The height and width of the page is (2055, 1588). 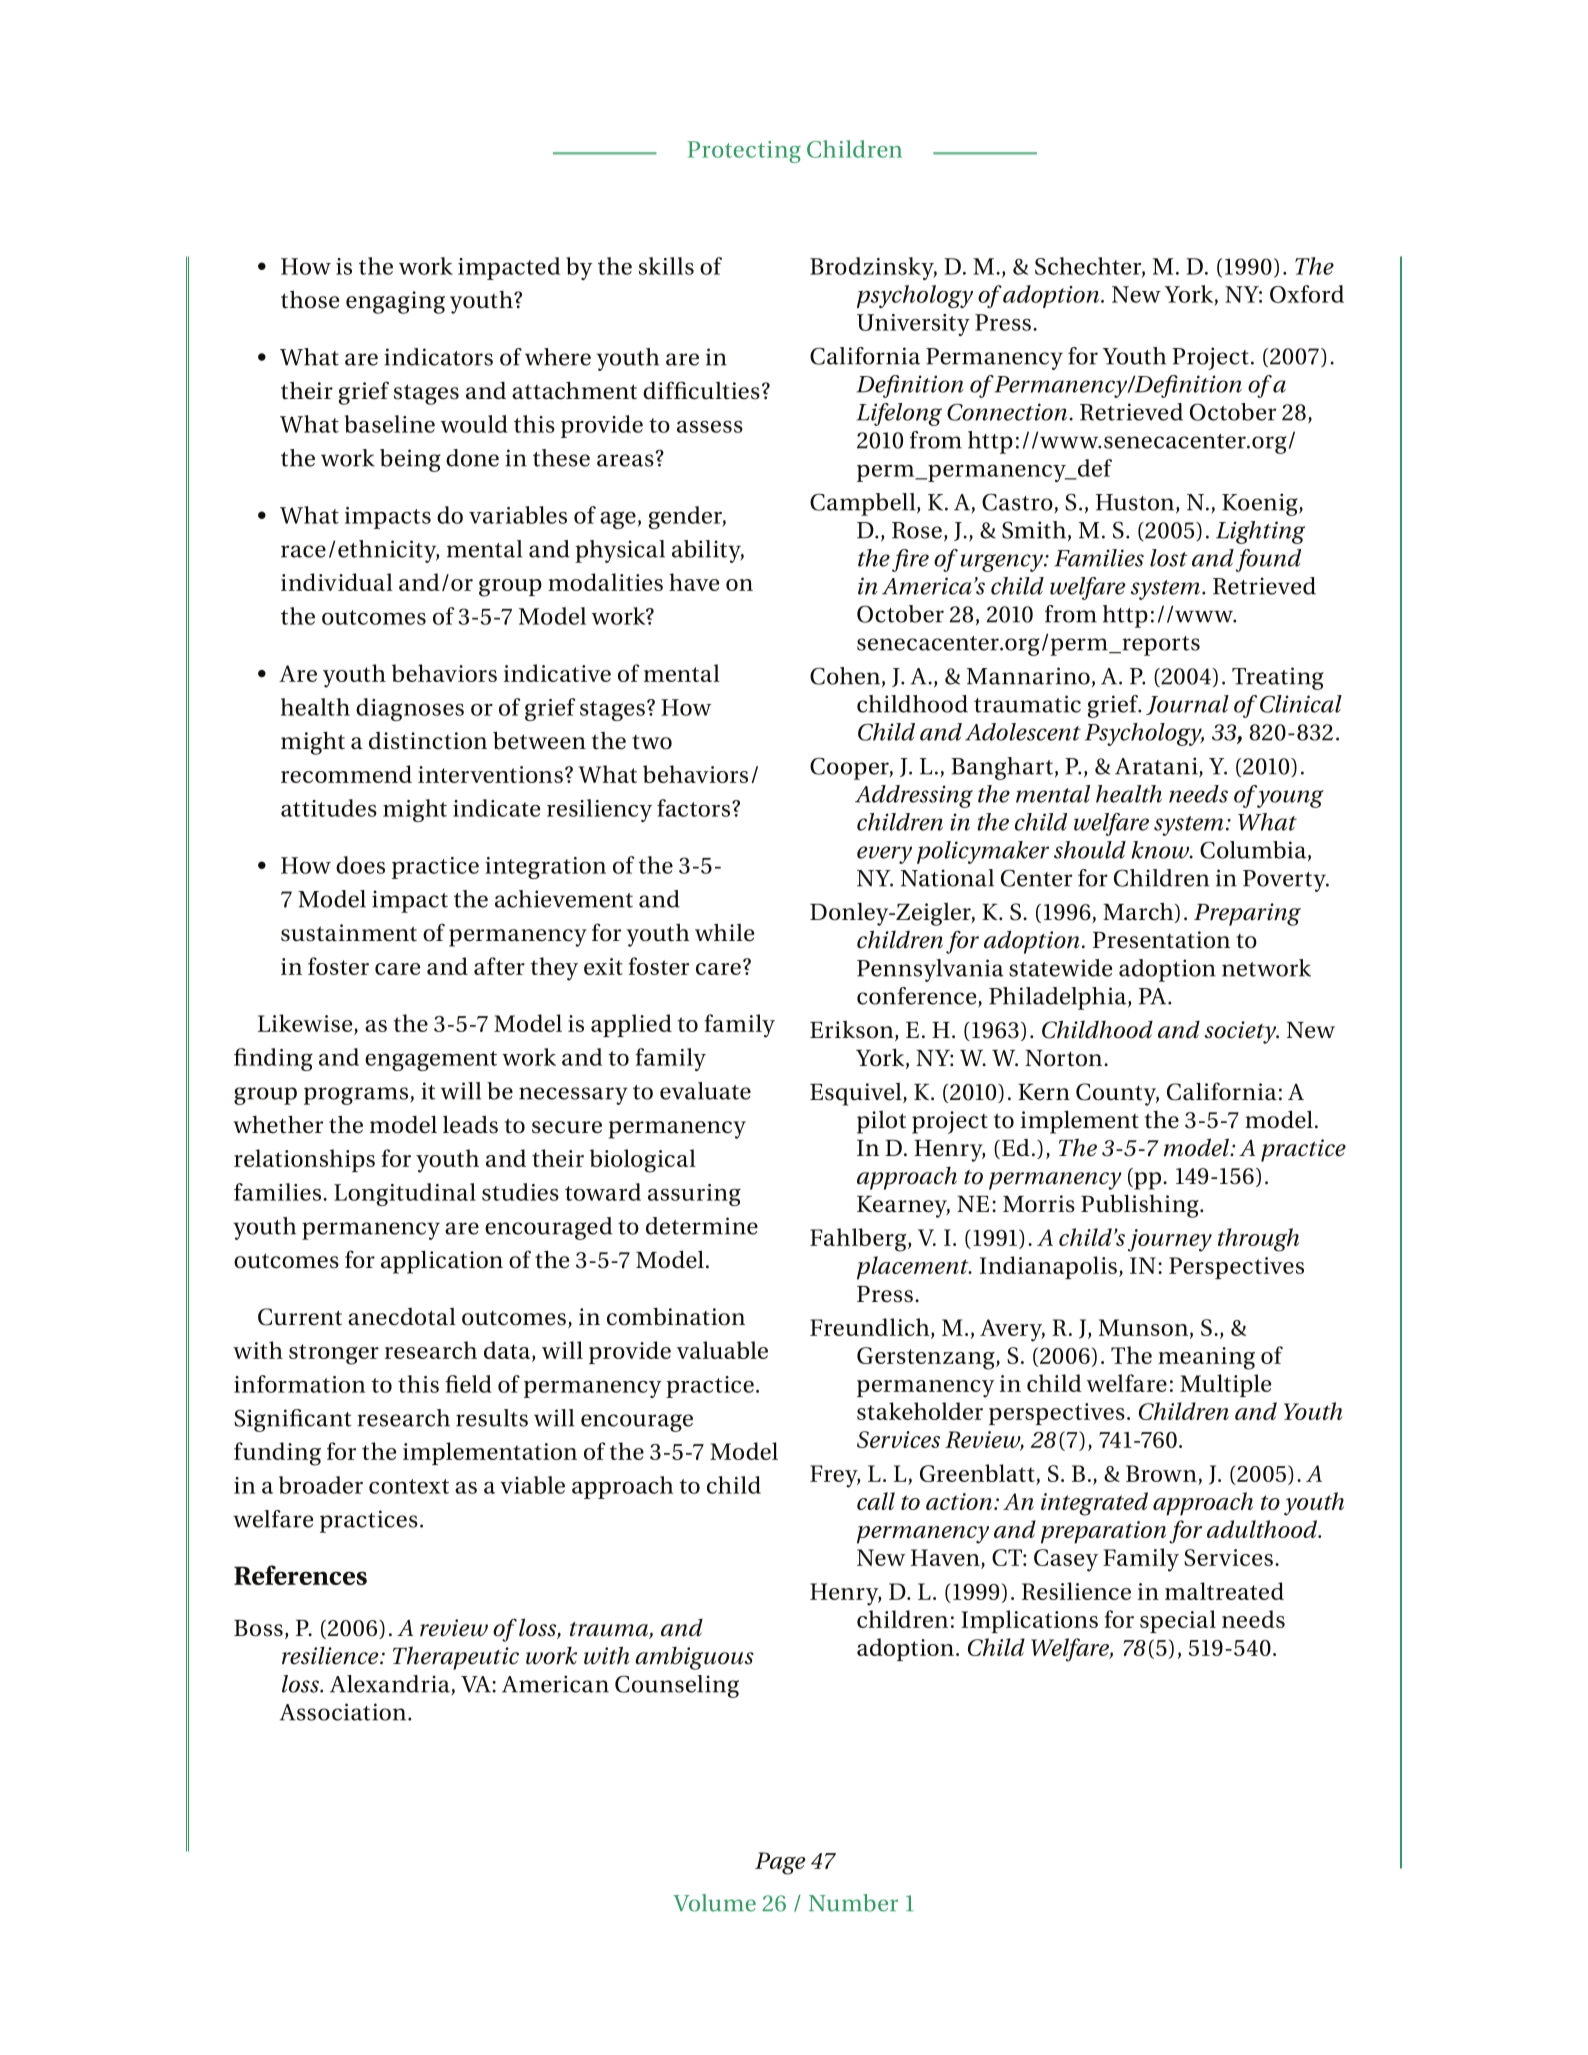 I want to click on Erikson, so click(x=853, y=1031).
